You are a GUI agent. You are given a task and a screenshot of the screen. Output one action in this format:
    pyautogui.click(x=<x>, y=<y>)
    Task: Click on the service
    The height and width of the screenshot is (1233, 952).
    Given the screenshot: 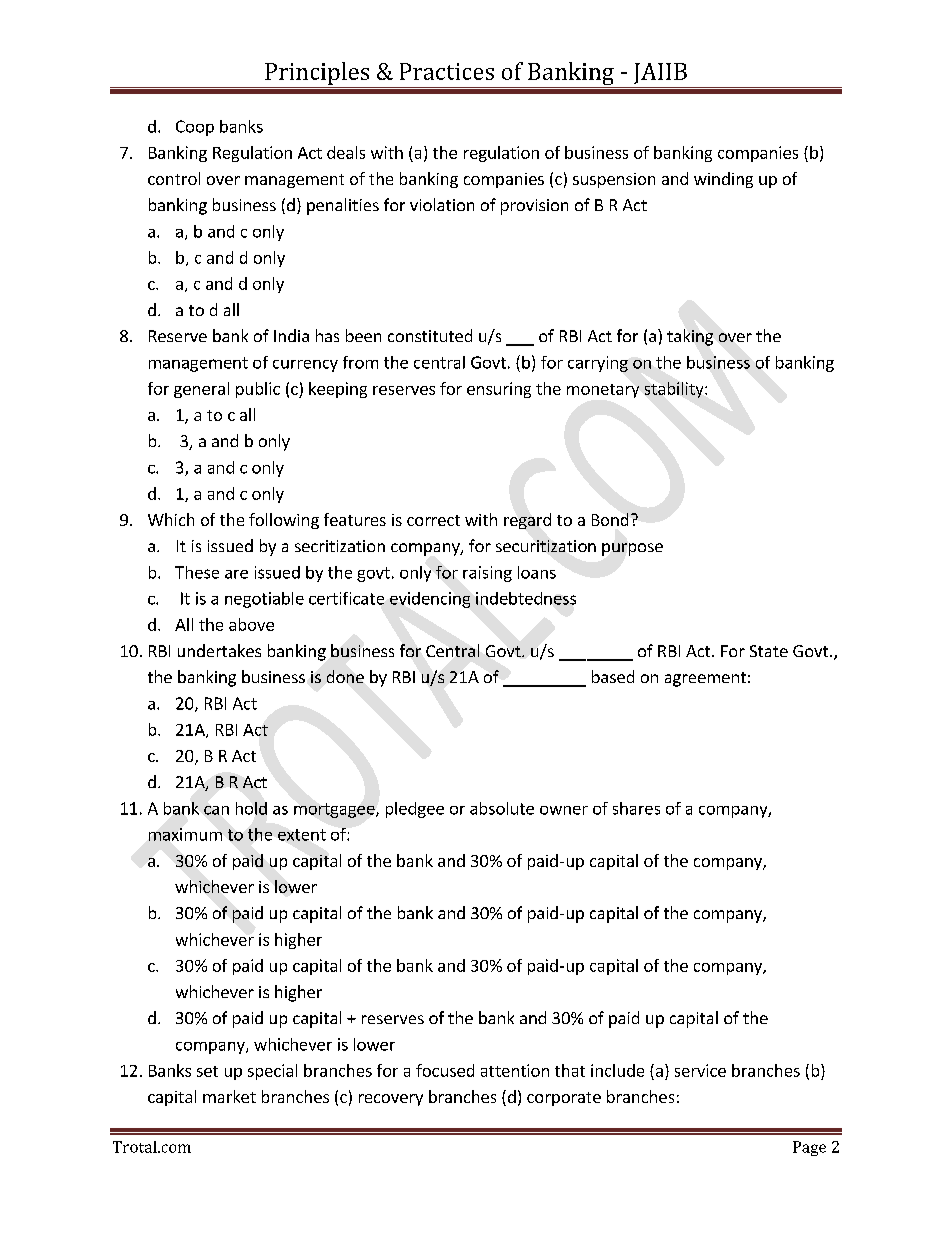 What is the action you would take?
    pyautogui.click(x=700, y=1070)
